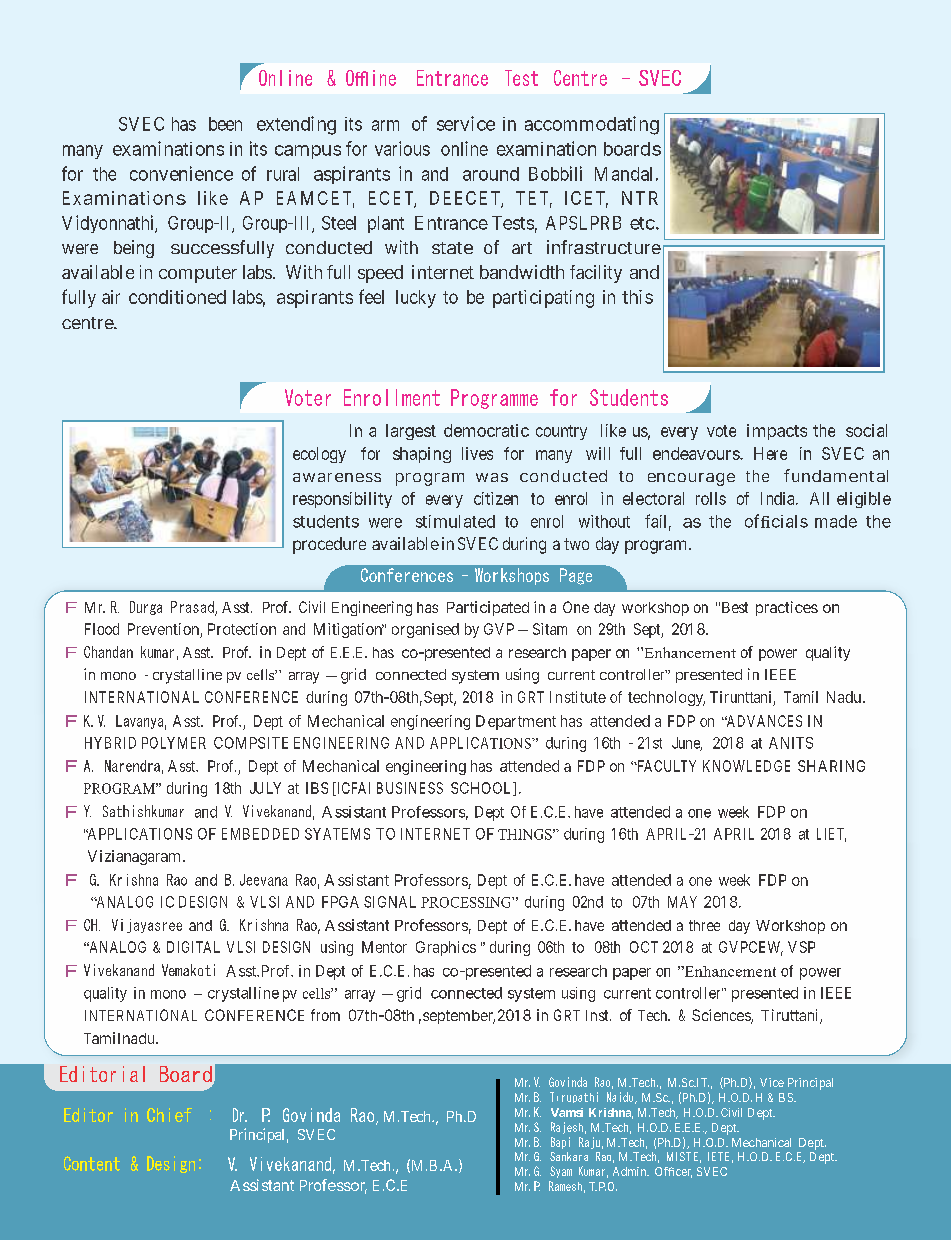 This screenshot has height=1240, width=952. What do you see at coordinates (491, 174) in the screenshot?
I see `around` at bounding box center [491, 174].
